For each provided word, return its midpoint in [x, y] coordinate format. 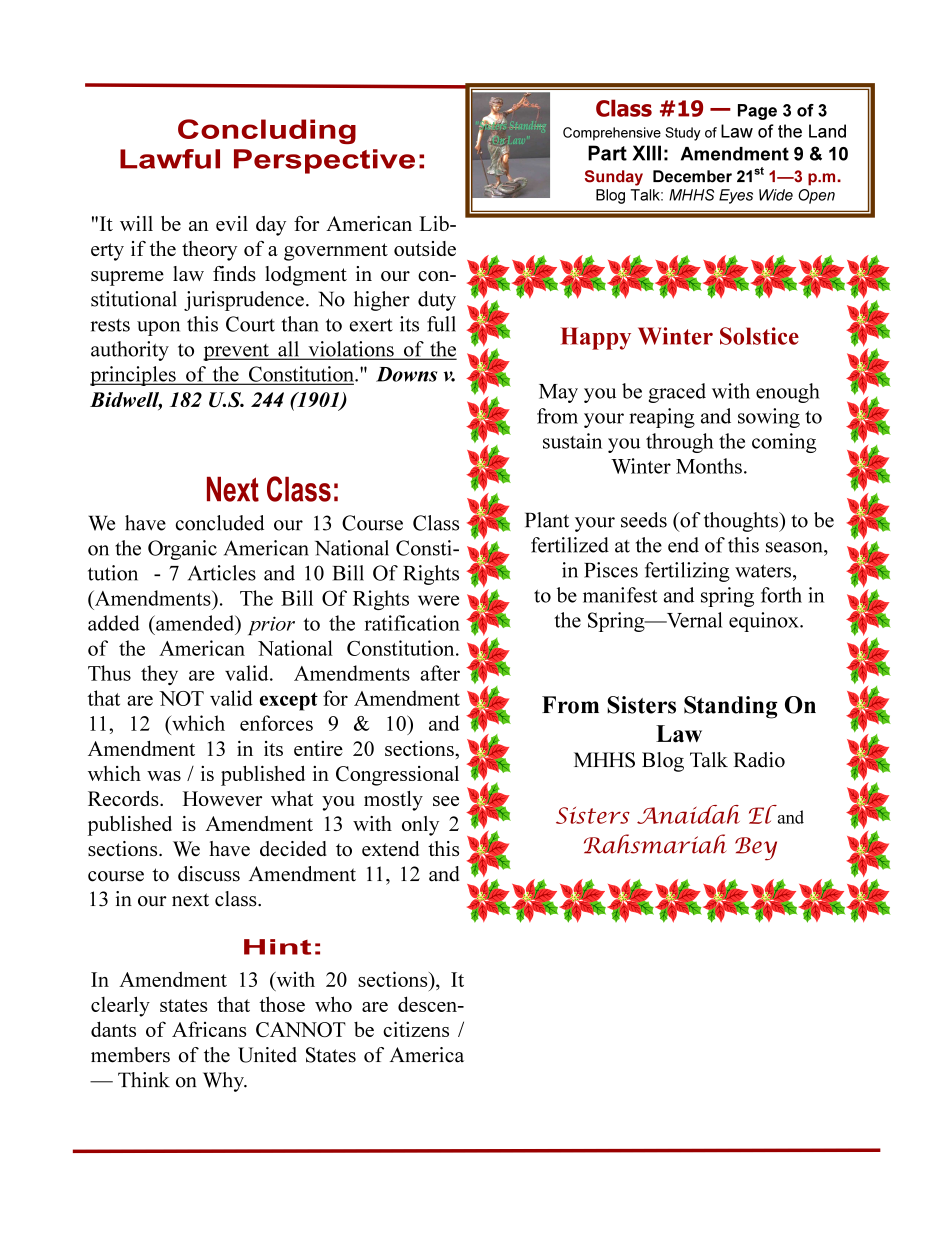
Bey [756, 849]
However [222, 798]
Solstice [759, 336]
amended [195, 623]
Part [607, 153]
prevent [237, 352]
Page [757, 112]
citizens [416, 1029]
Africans [209, 1029]
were [438, 600]
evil [232, 223]
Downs [406, 374]
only [420, 826]
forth [781, 595]
